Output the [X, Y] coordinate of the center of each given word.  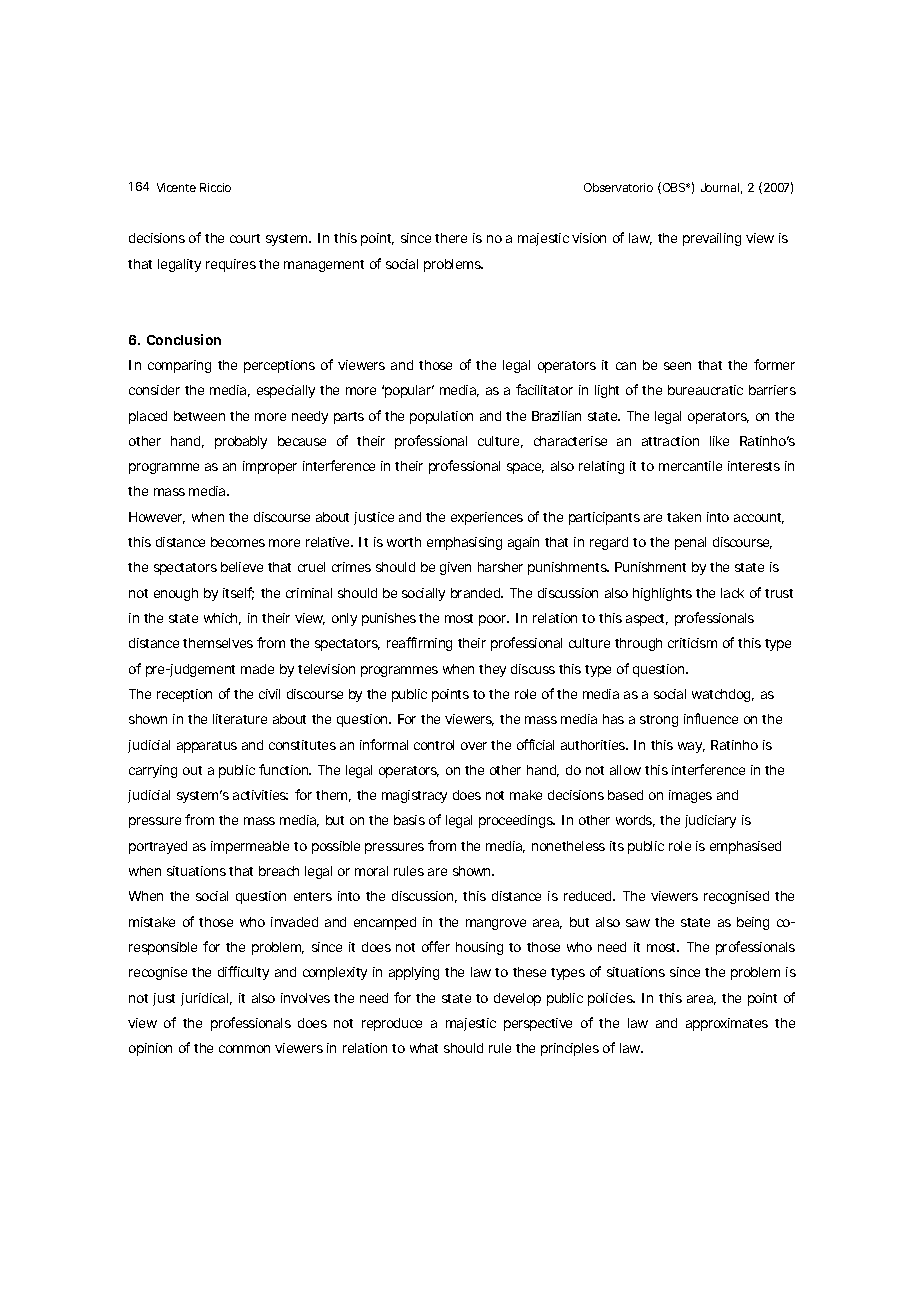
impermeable [250, 847]
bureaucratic [705, 390]
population [441, 417]
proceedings [517, 821]
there [451, 238]
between [199, 416]
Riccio [215, 187]
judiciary [710, 821]
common [244, 1049]
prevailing [712, 239]
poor [494, 620]
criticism [692, 643]
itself [238, 593]
